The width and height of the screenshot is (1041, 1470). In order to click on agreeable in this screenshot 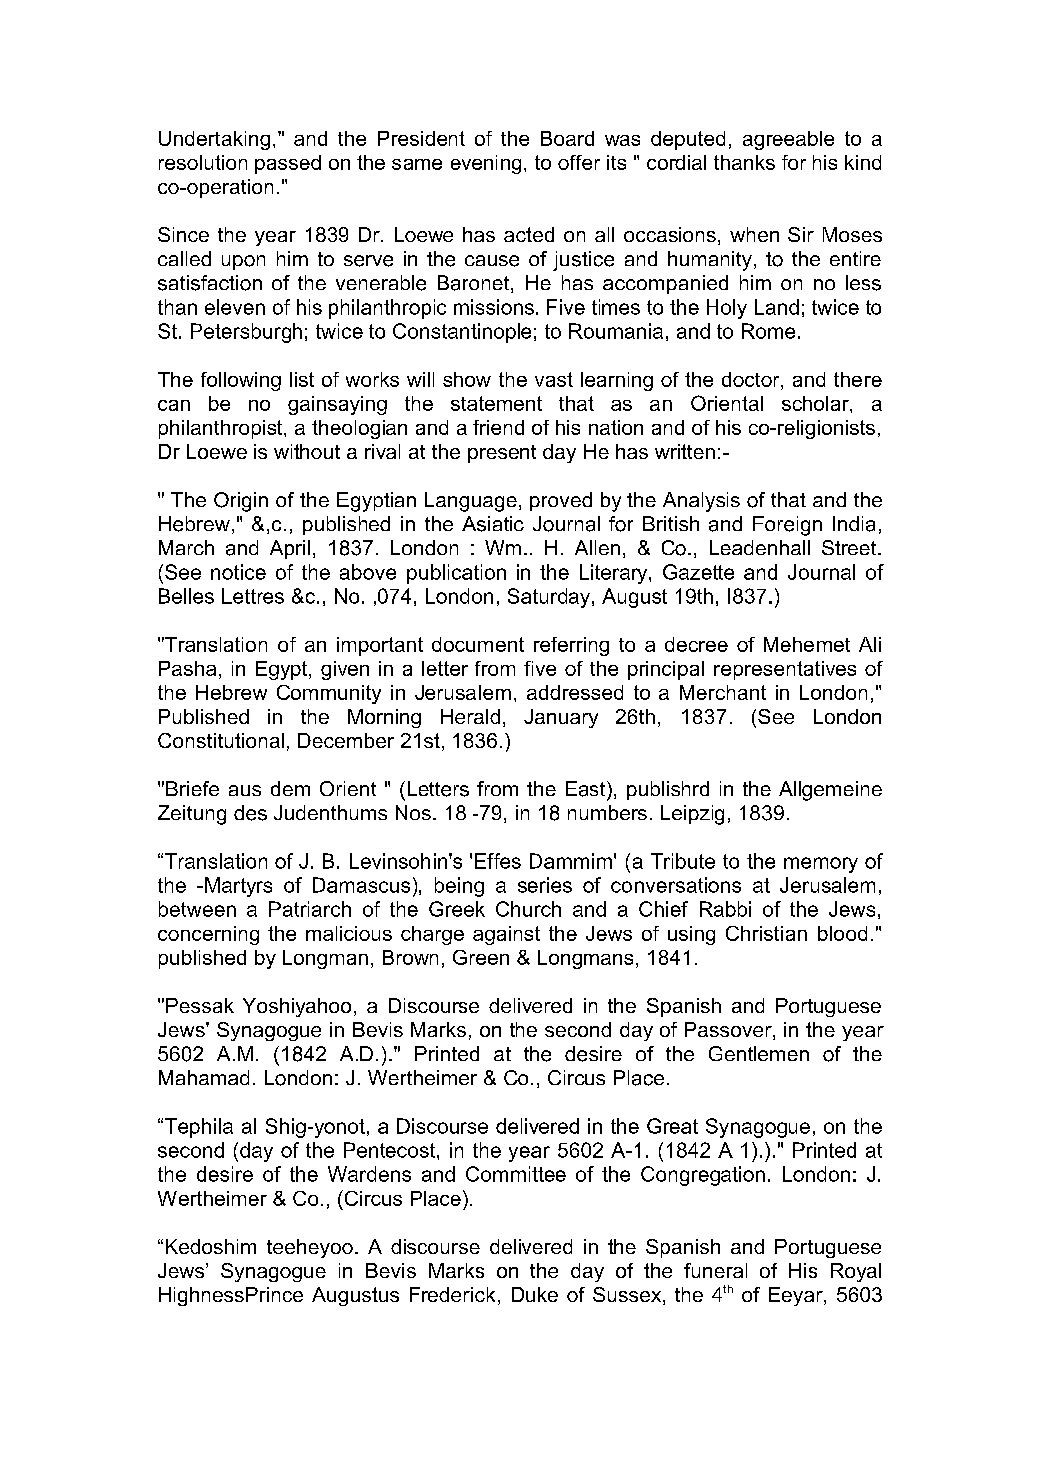, I will do `click(788, 140)`.
